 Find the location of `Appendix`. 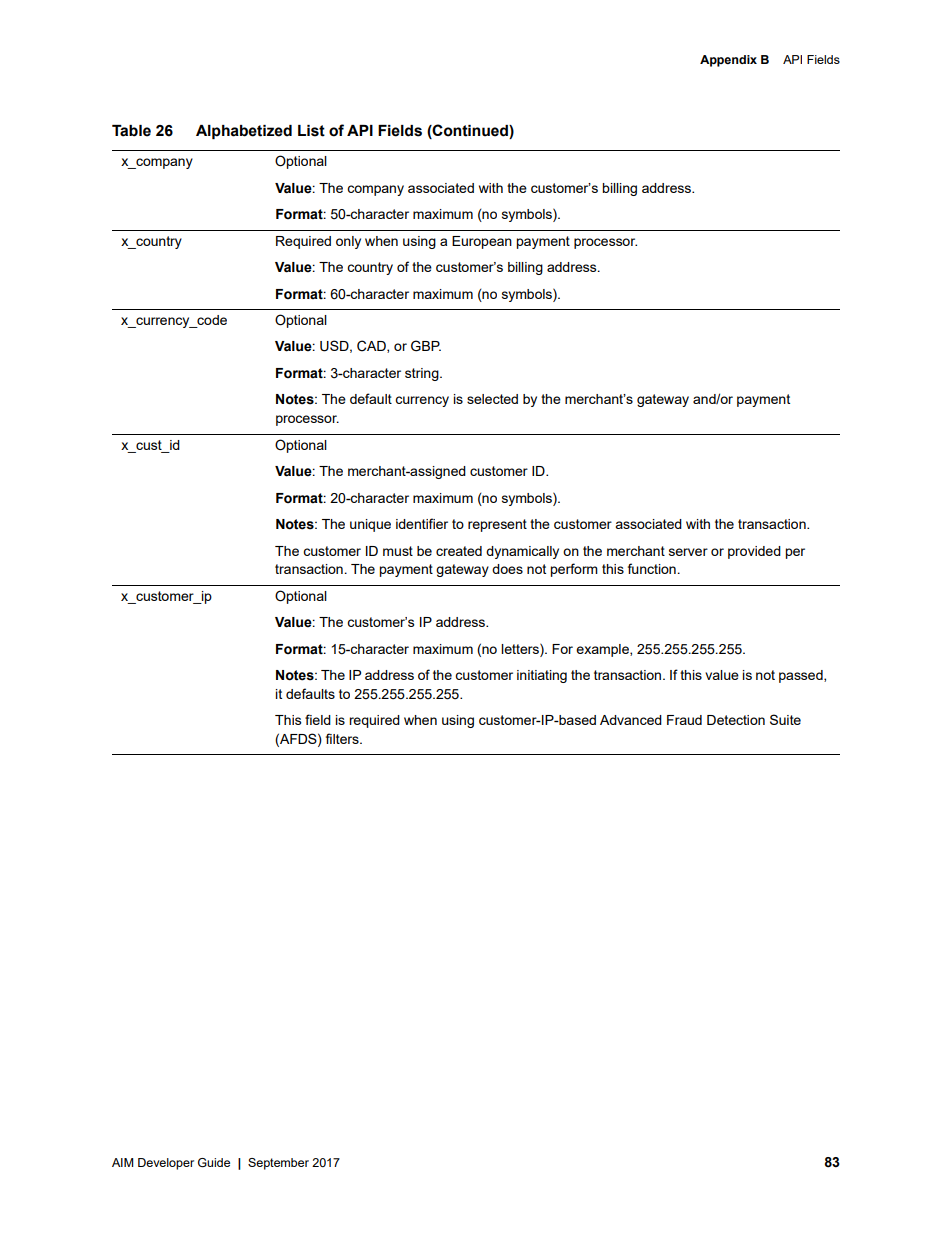

Appendix is located at coordinates (728, 61).
